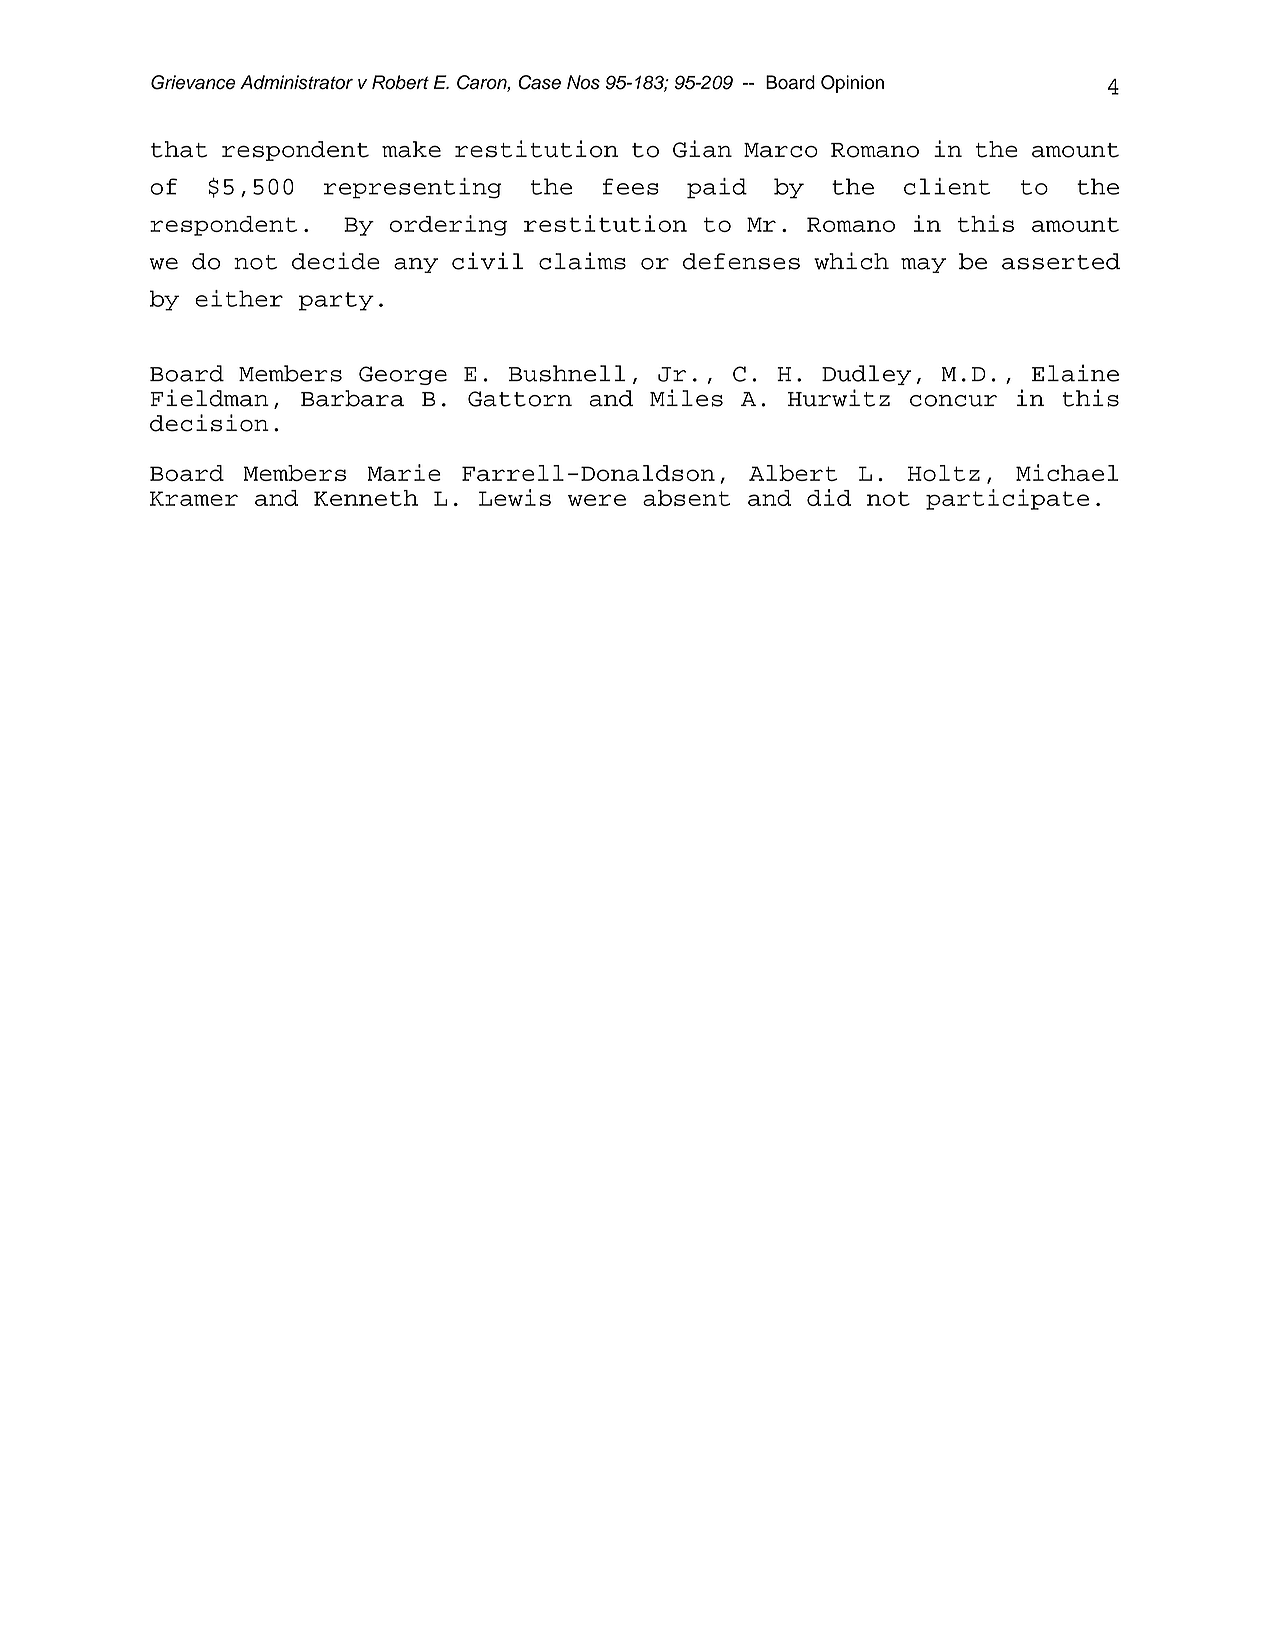 The image size is (1270, 1644). Describe the element at coordinates (582, 261) in the image. I see `claims` at that location.
